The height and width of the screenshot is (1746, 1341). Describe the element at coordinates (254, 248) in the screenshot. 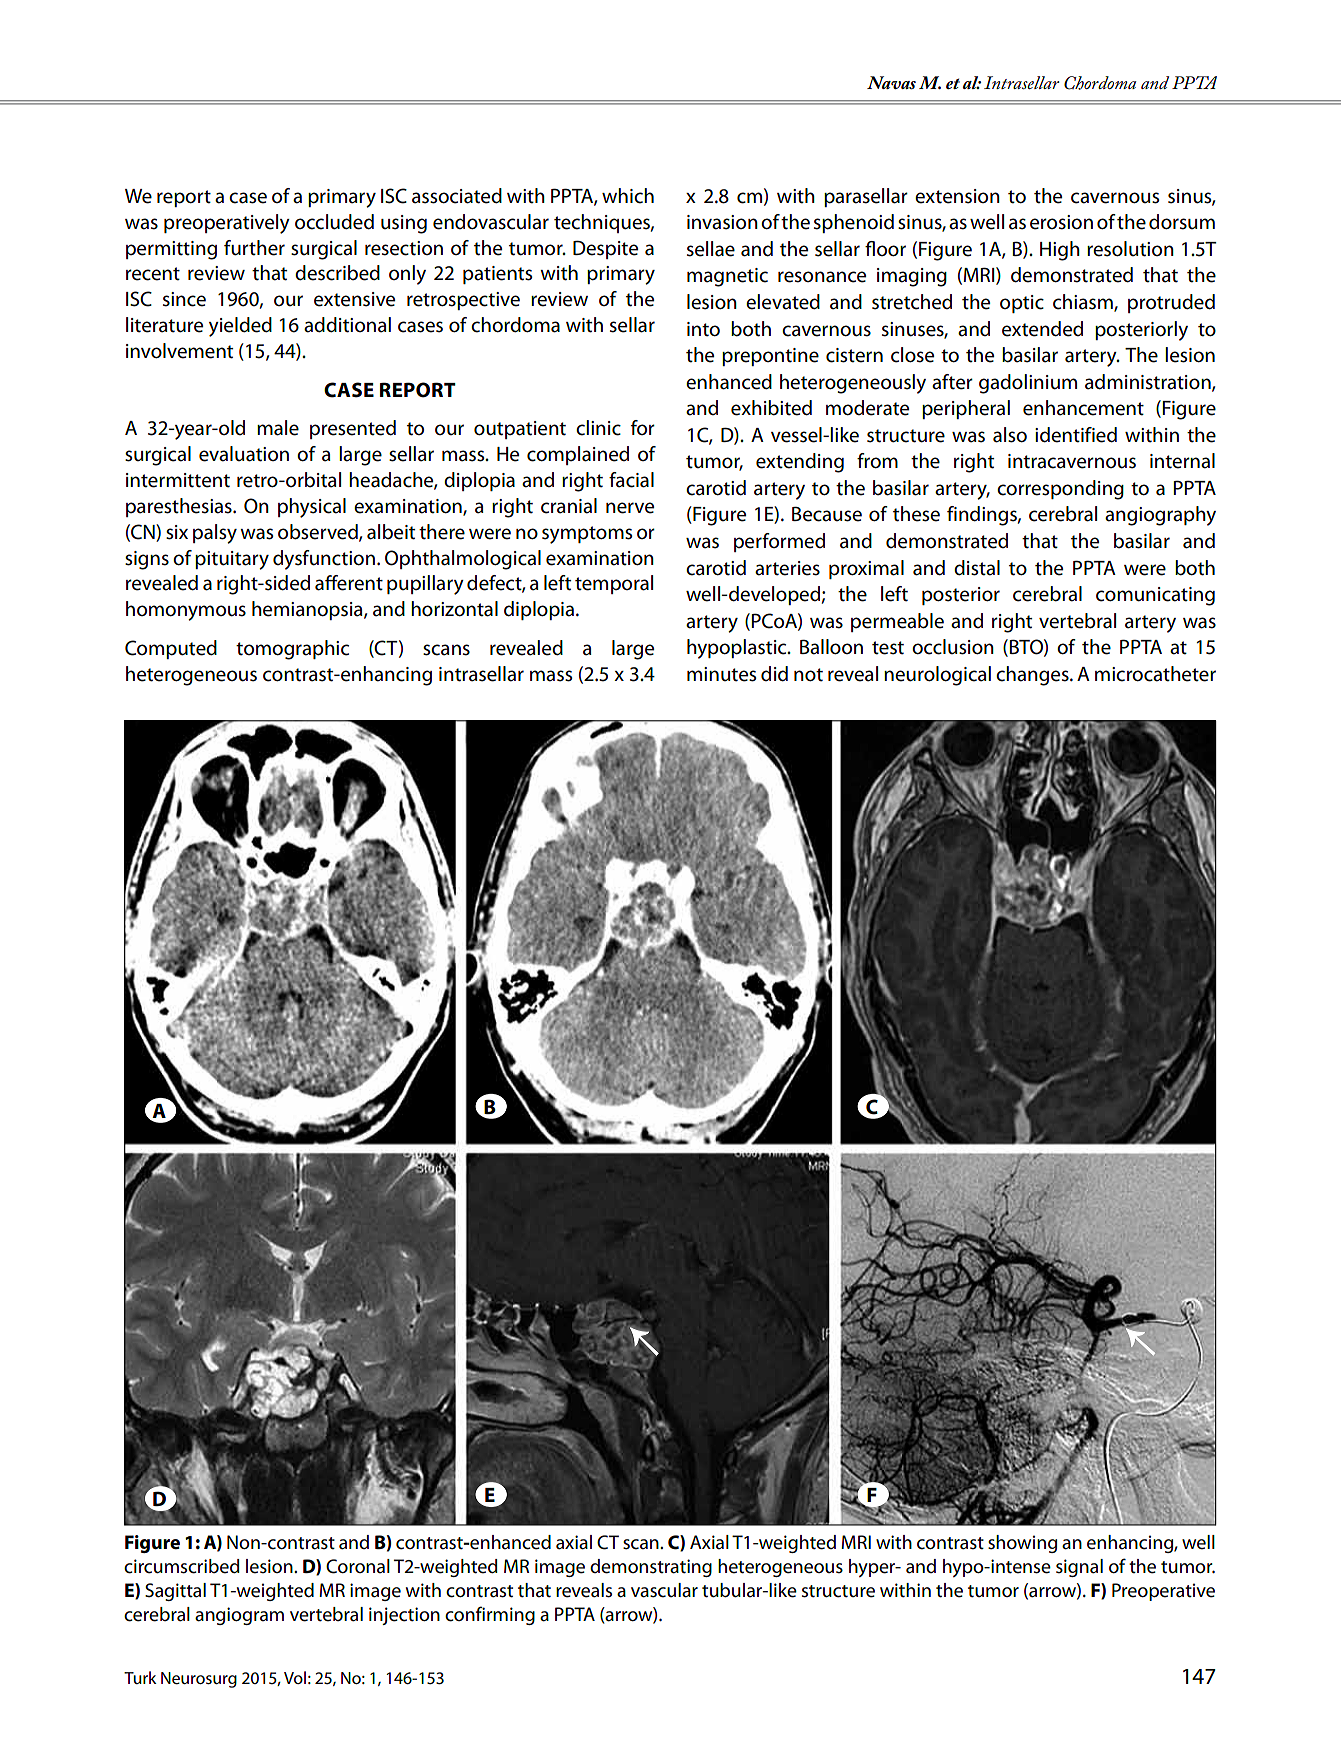

I see `further` at that location.
